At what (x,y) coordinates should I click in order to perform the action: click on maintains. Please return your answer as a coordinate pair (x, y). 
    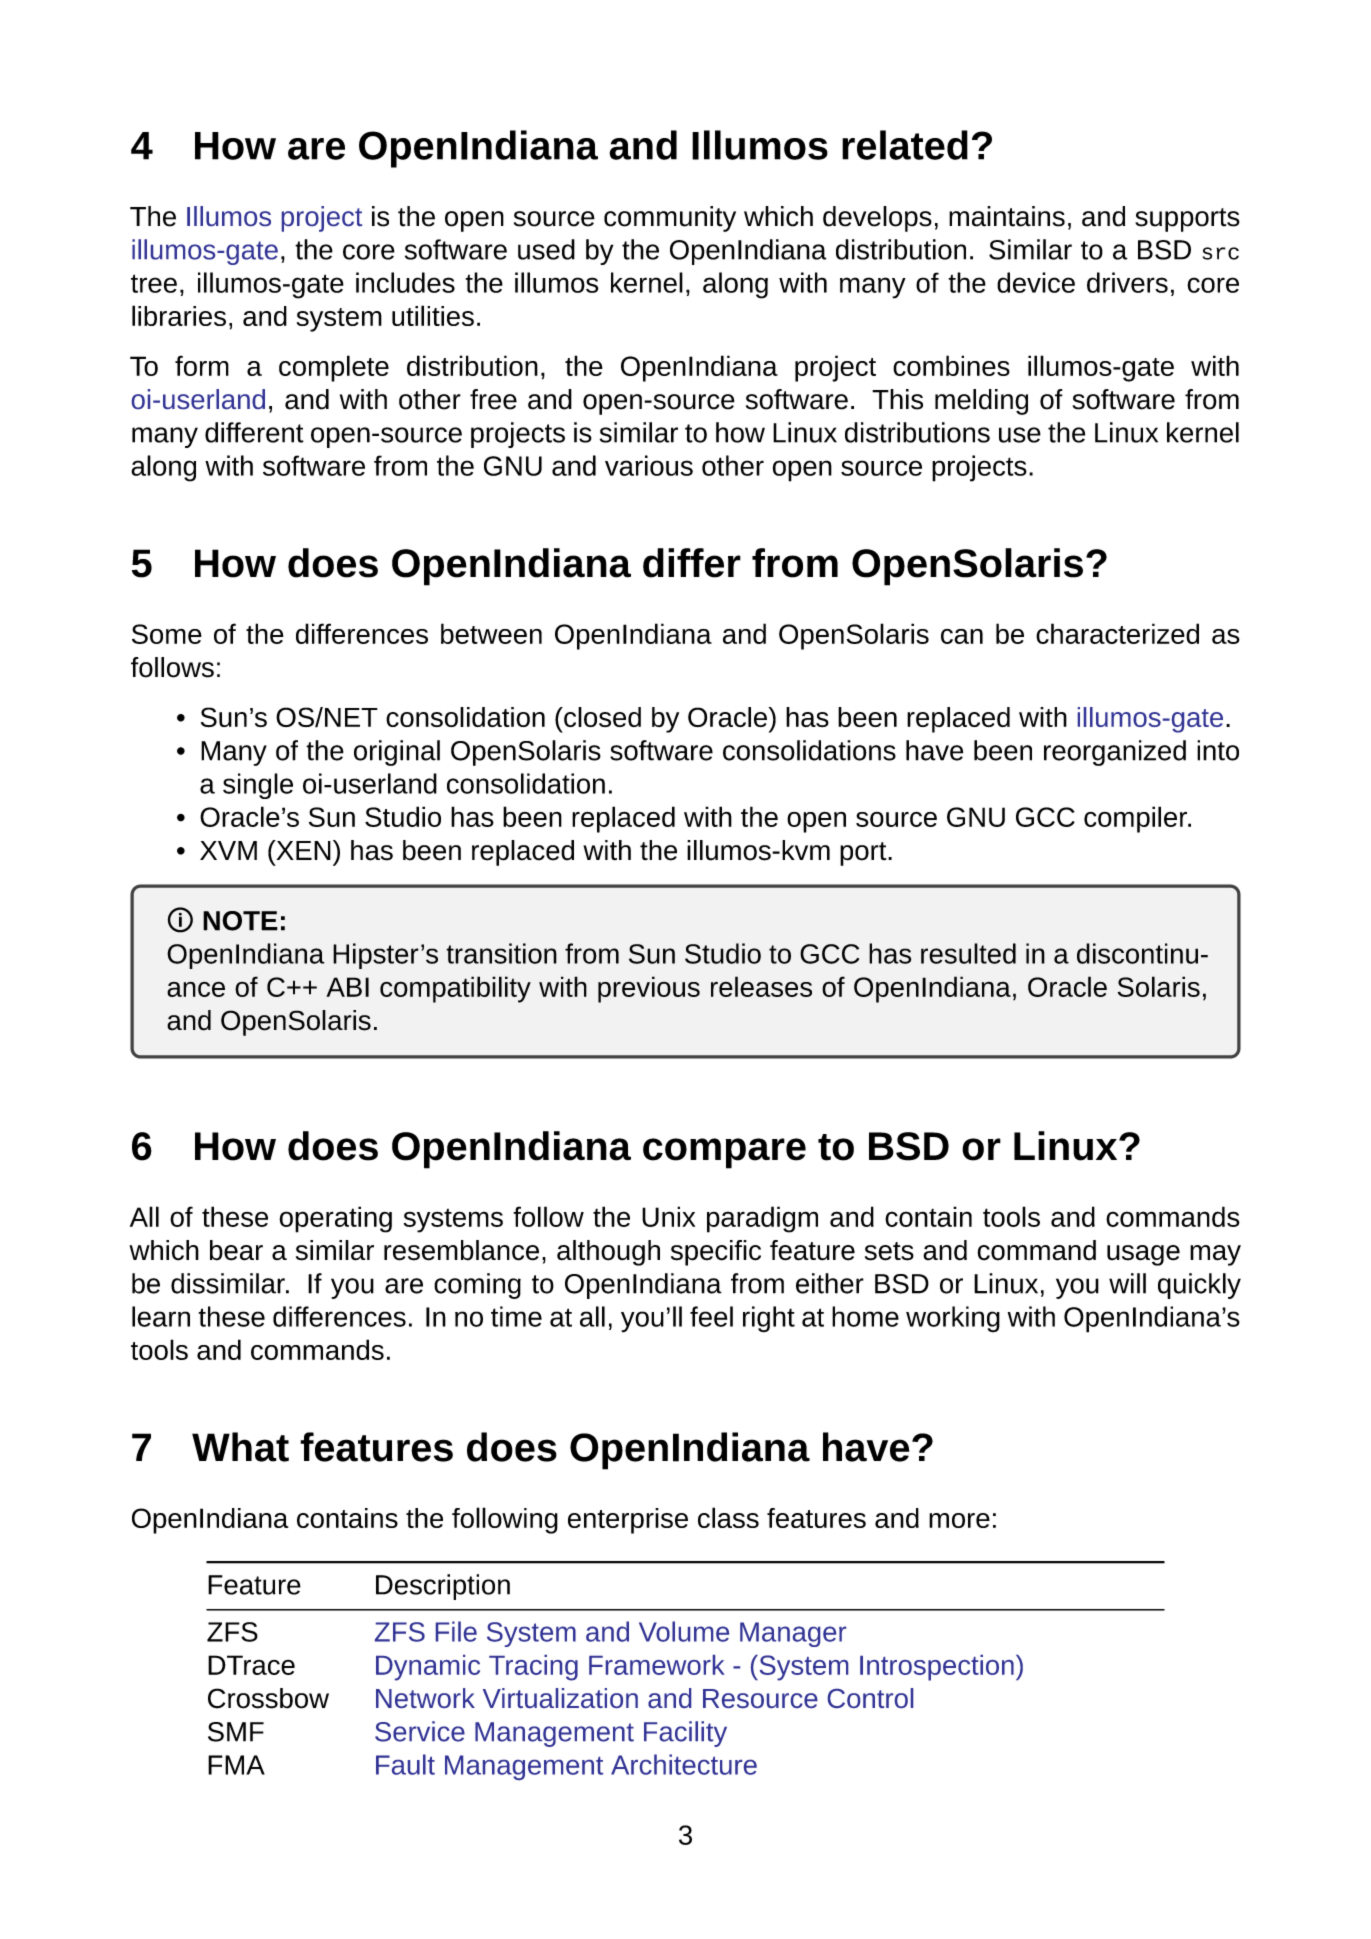
    Looking at the image, I should click on (1007, 216).
